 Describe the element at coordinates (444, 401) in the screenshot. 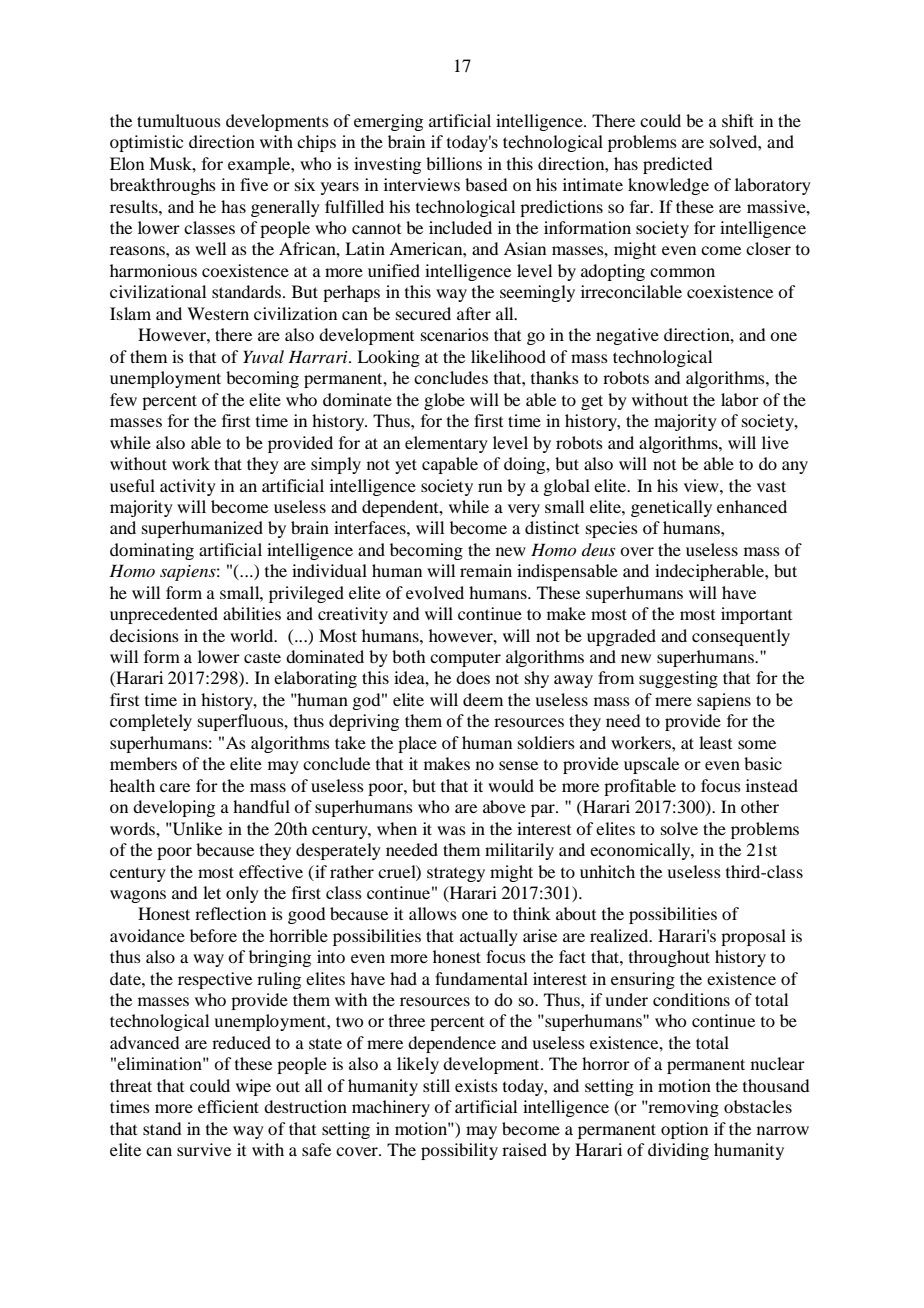

I see `globe` at that location.
